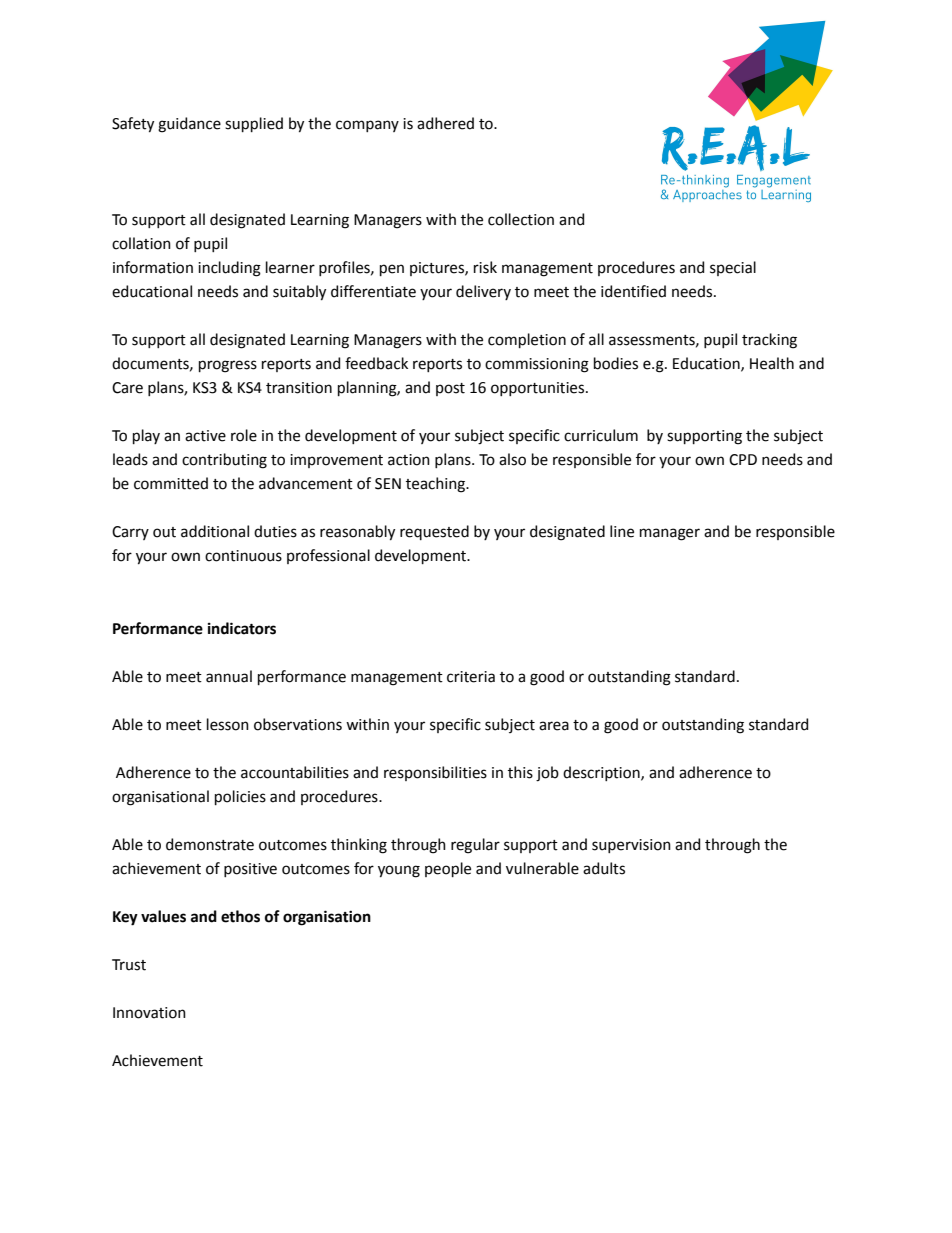 The height and width of the screenshot is (1233, 952). I want to click on Innovation, so click(149, 1013).
